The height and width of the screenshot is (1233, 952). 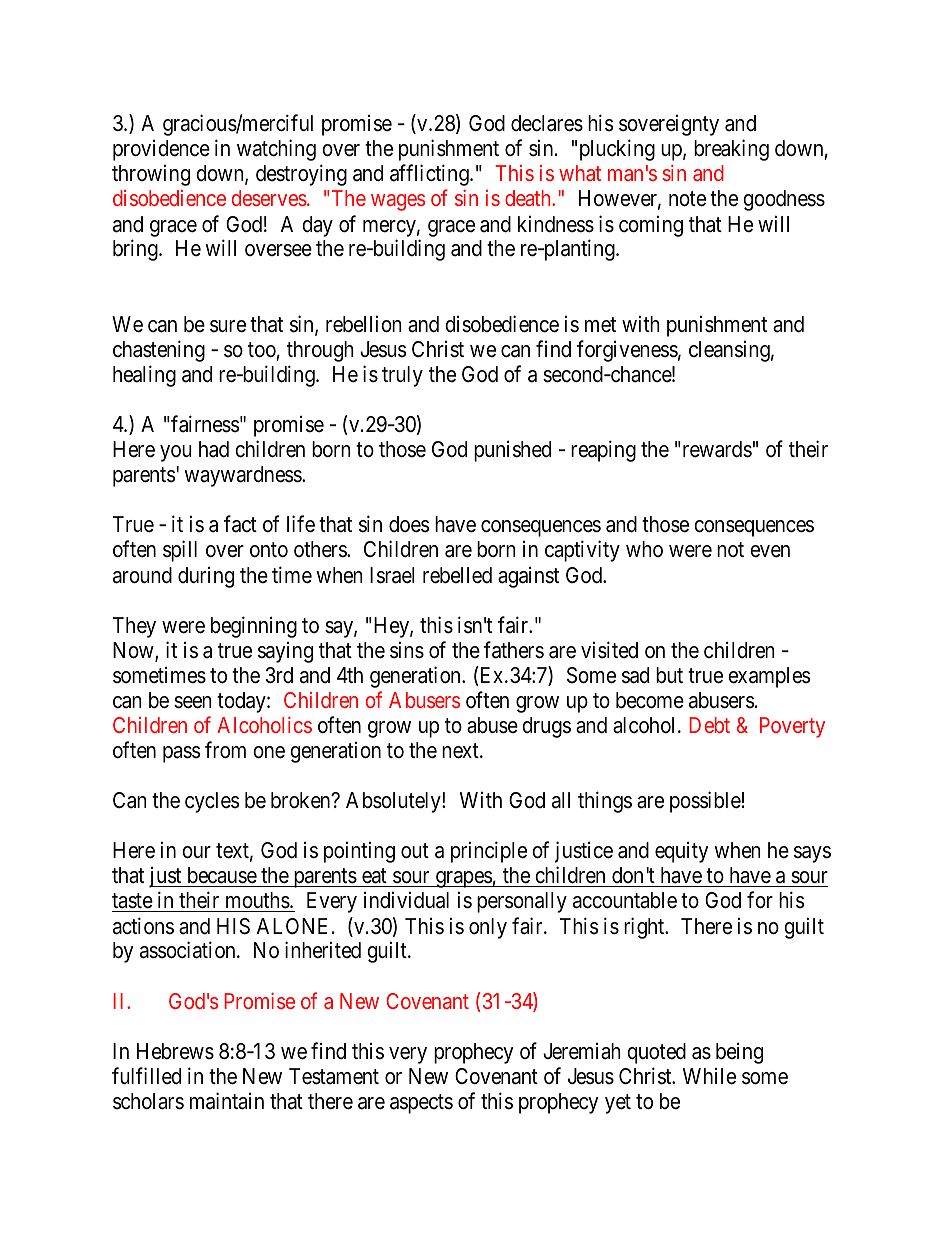 What do you see at coordinates (254, 627) in the screenshot?
I see `beginning` at bounding box center [254, 627].
